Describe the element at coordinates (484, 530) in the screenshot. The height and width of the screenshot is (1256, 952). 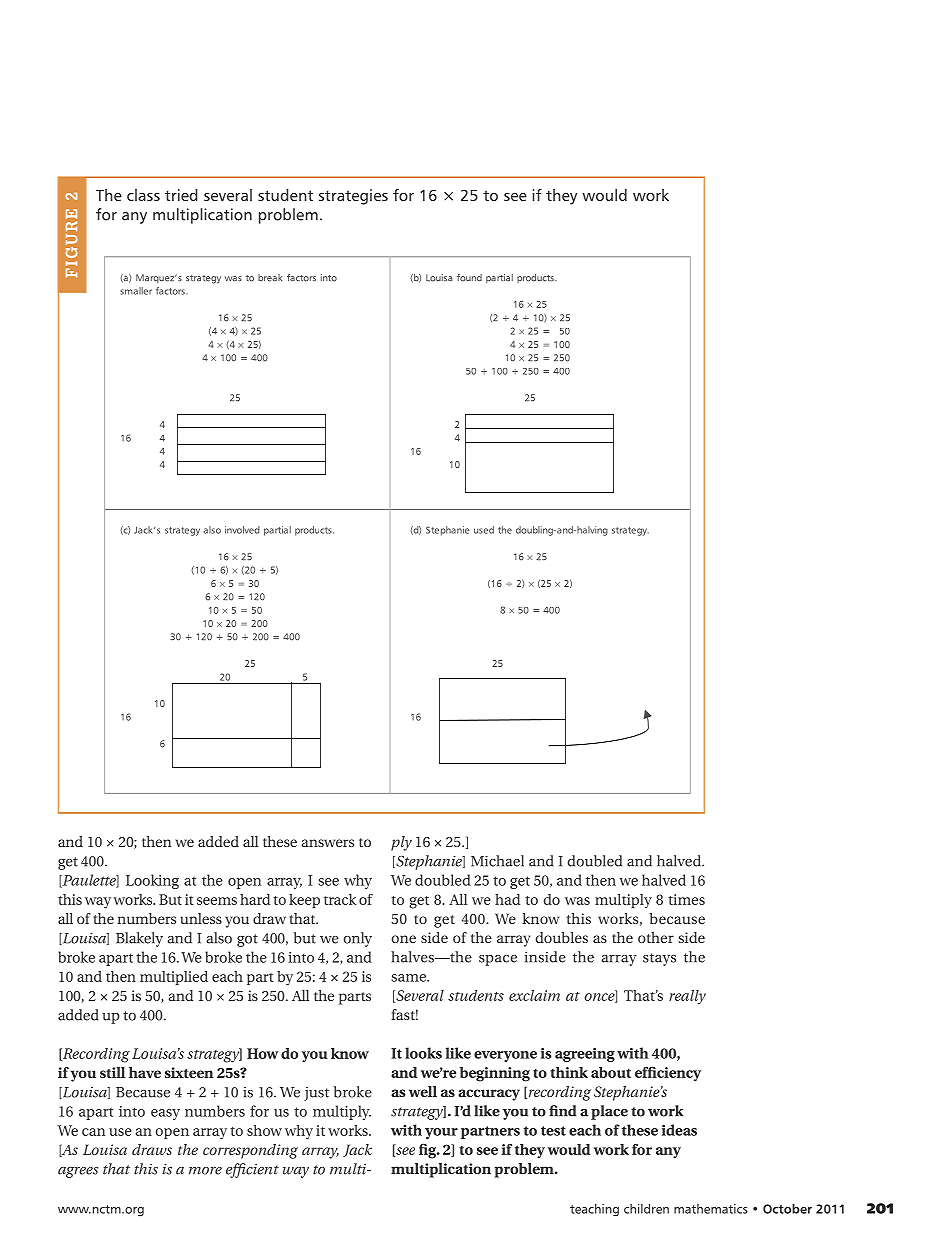
I see `used` at that location.
